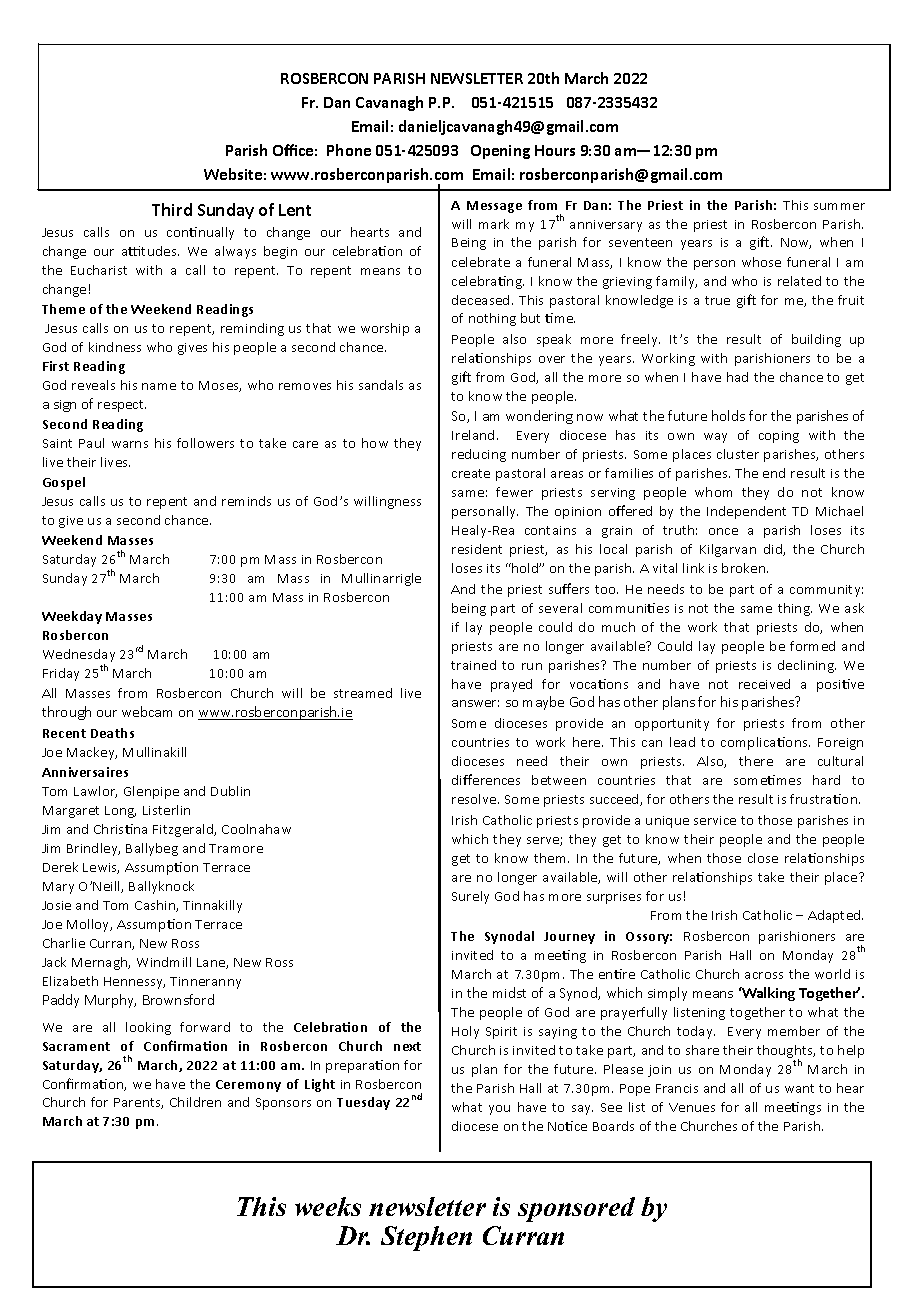  I want to click on Stephen, so click(426, 1238).
